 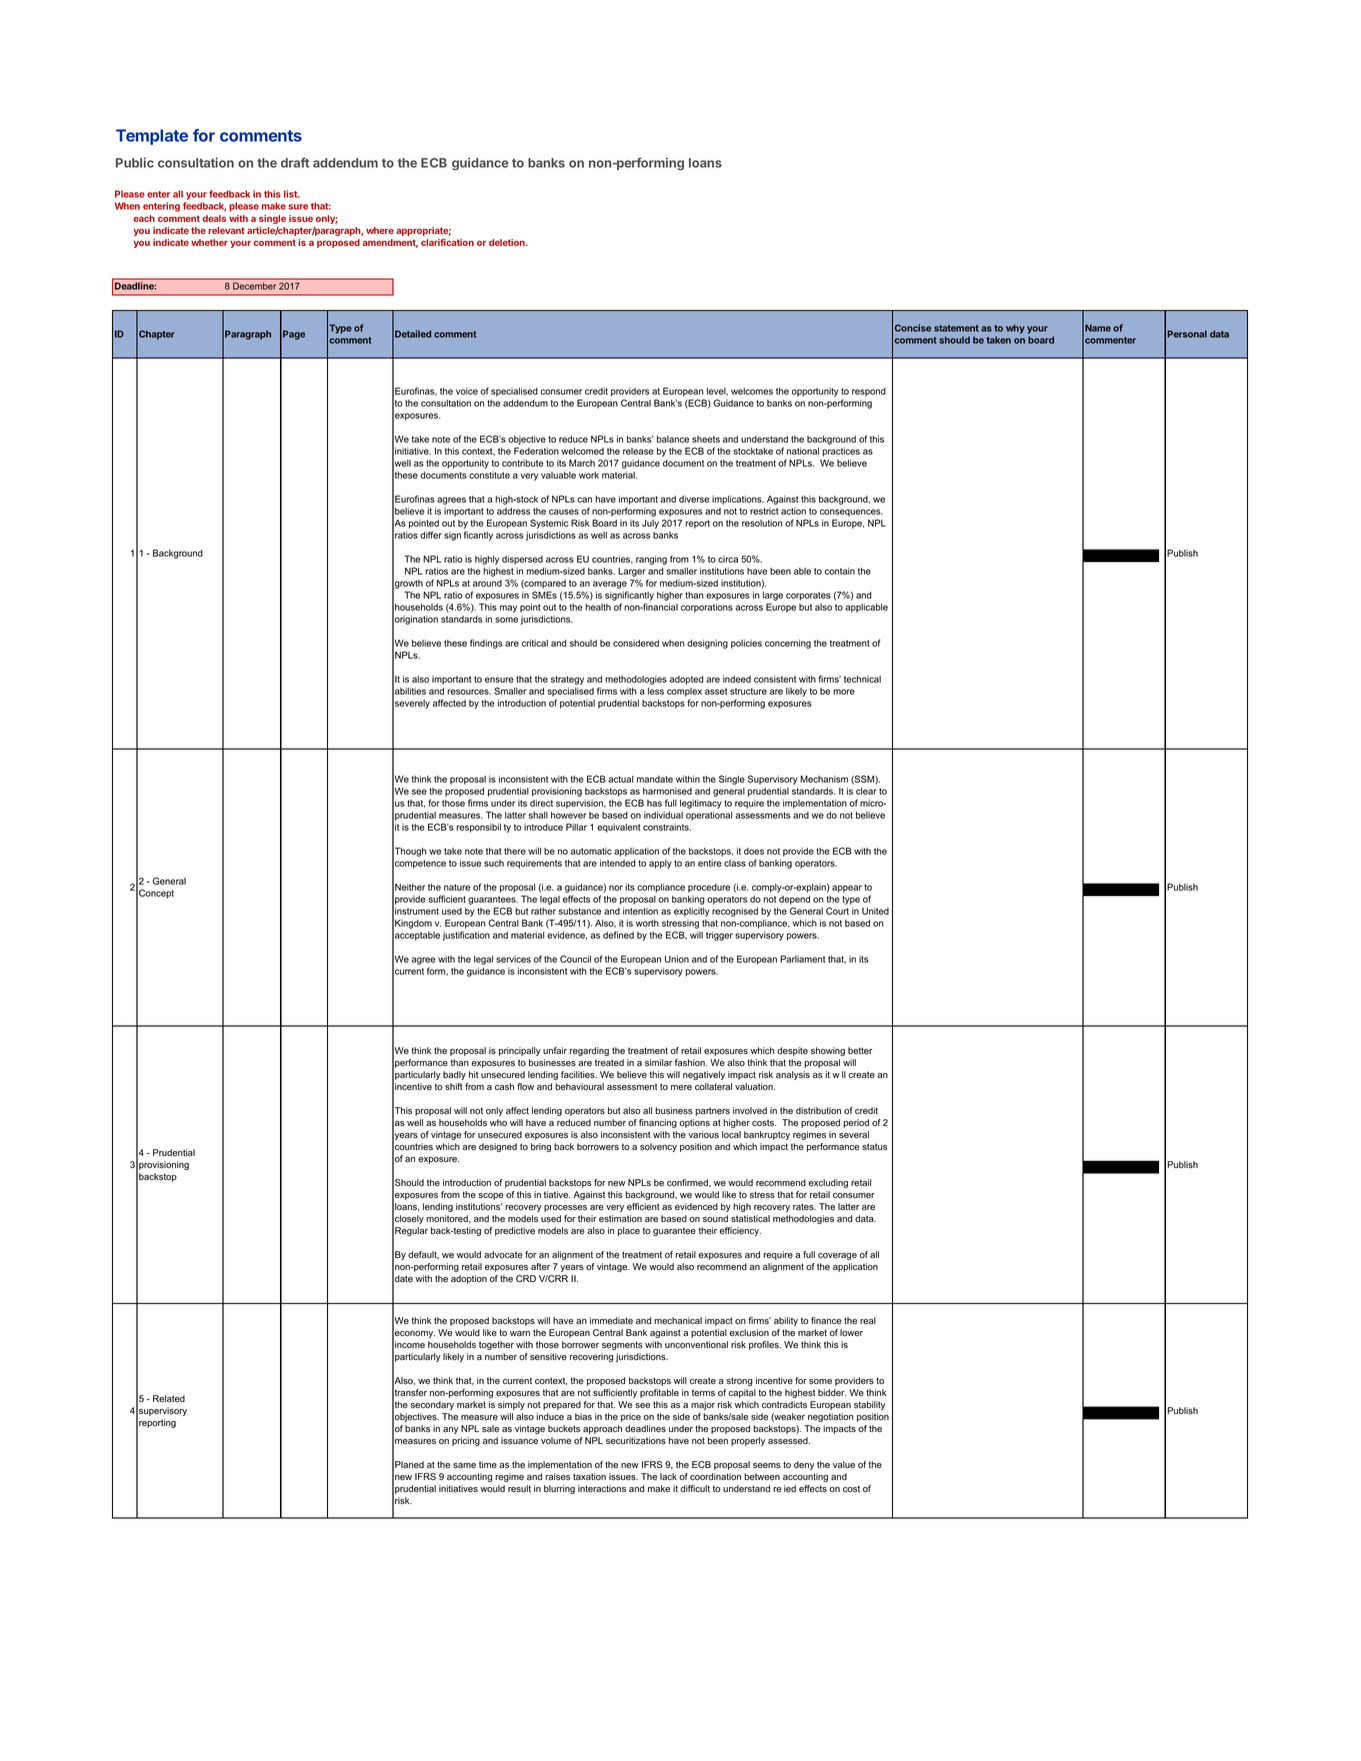 I want to click on draft, so click(x=295, y=162).
